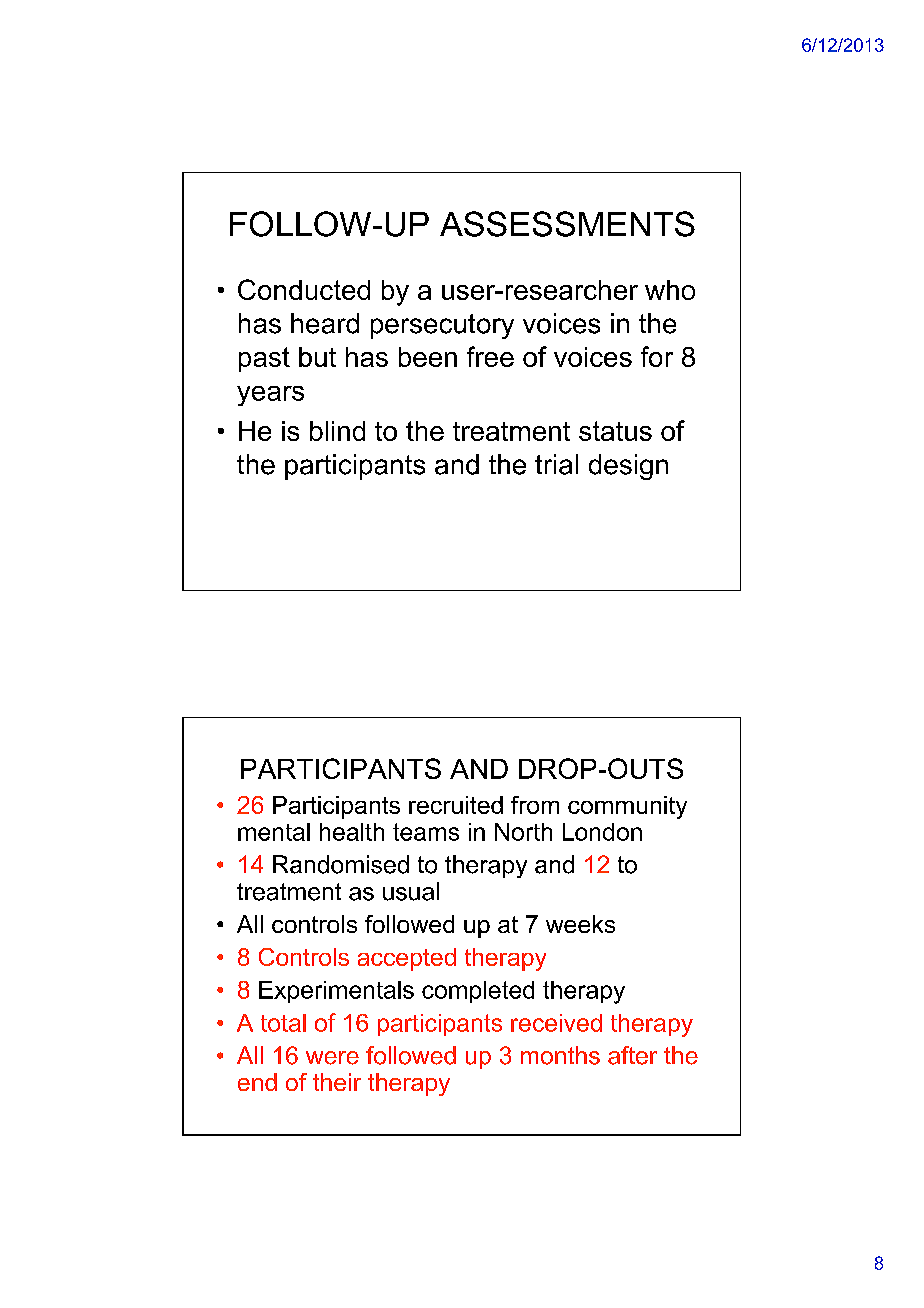 The width and height of the document is (924, 1308). What do you see at coordinates (490, 356) in the document?
I see `free` at bounding box center [490, 356].
